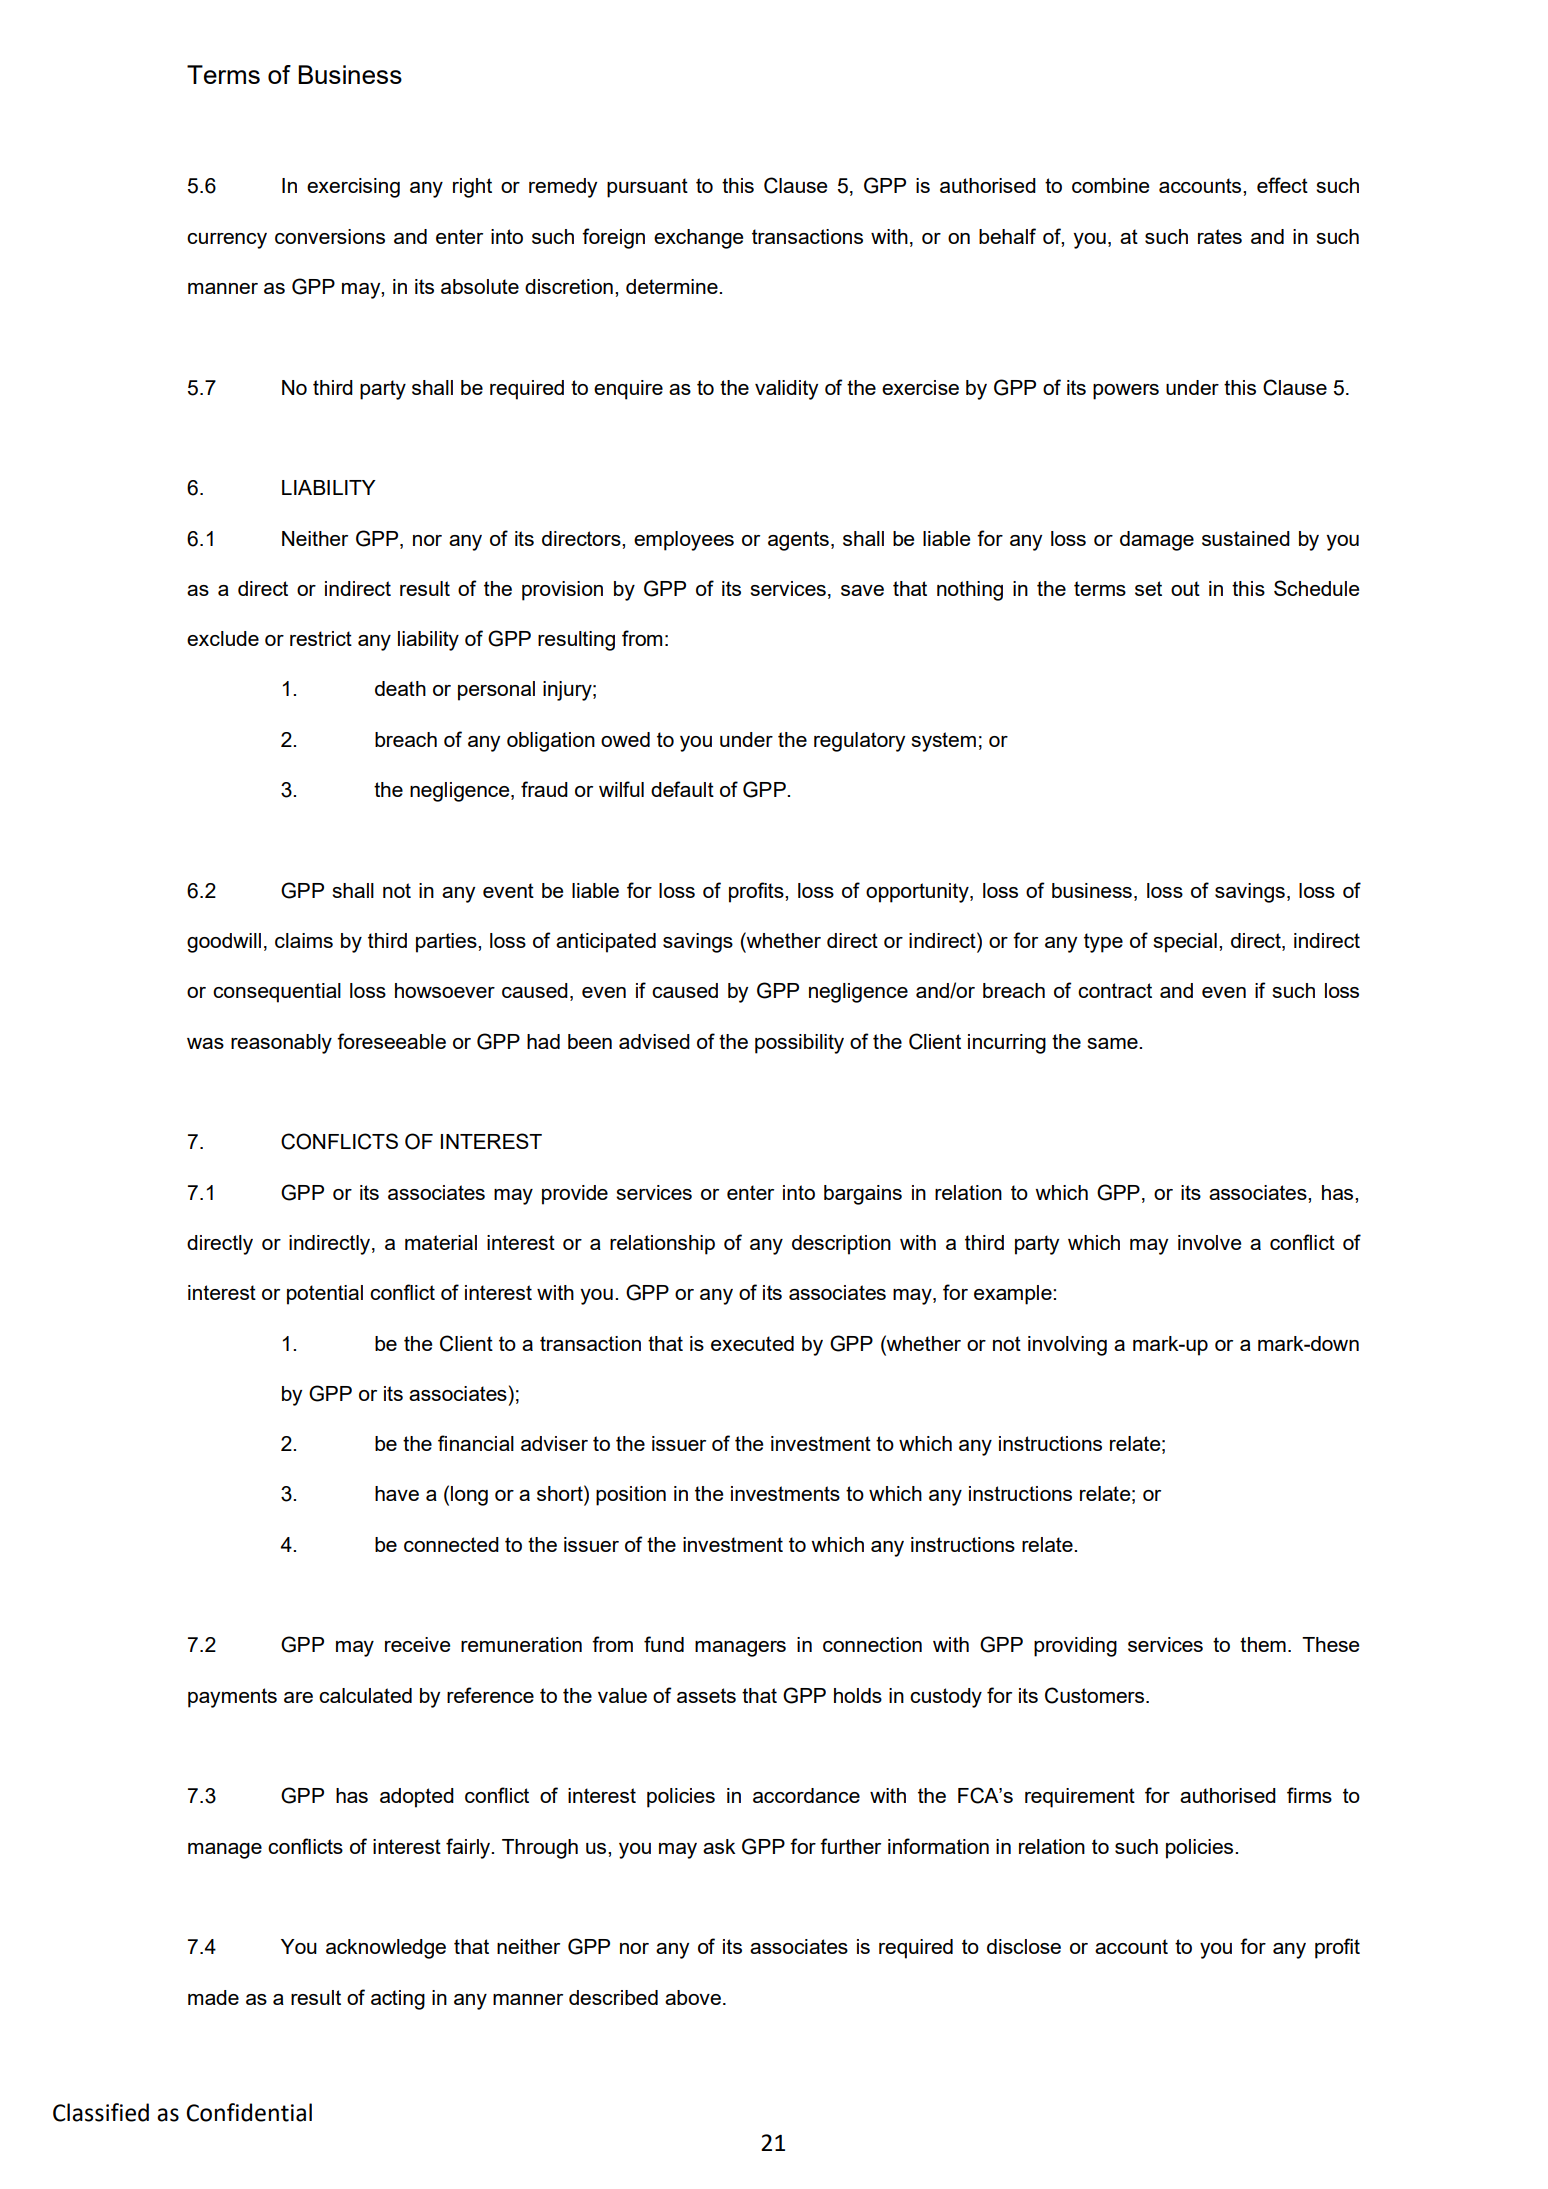 This screenshot has height=2189, width=1548. I want to click on rates, so click(1220, 236).
